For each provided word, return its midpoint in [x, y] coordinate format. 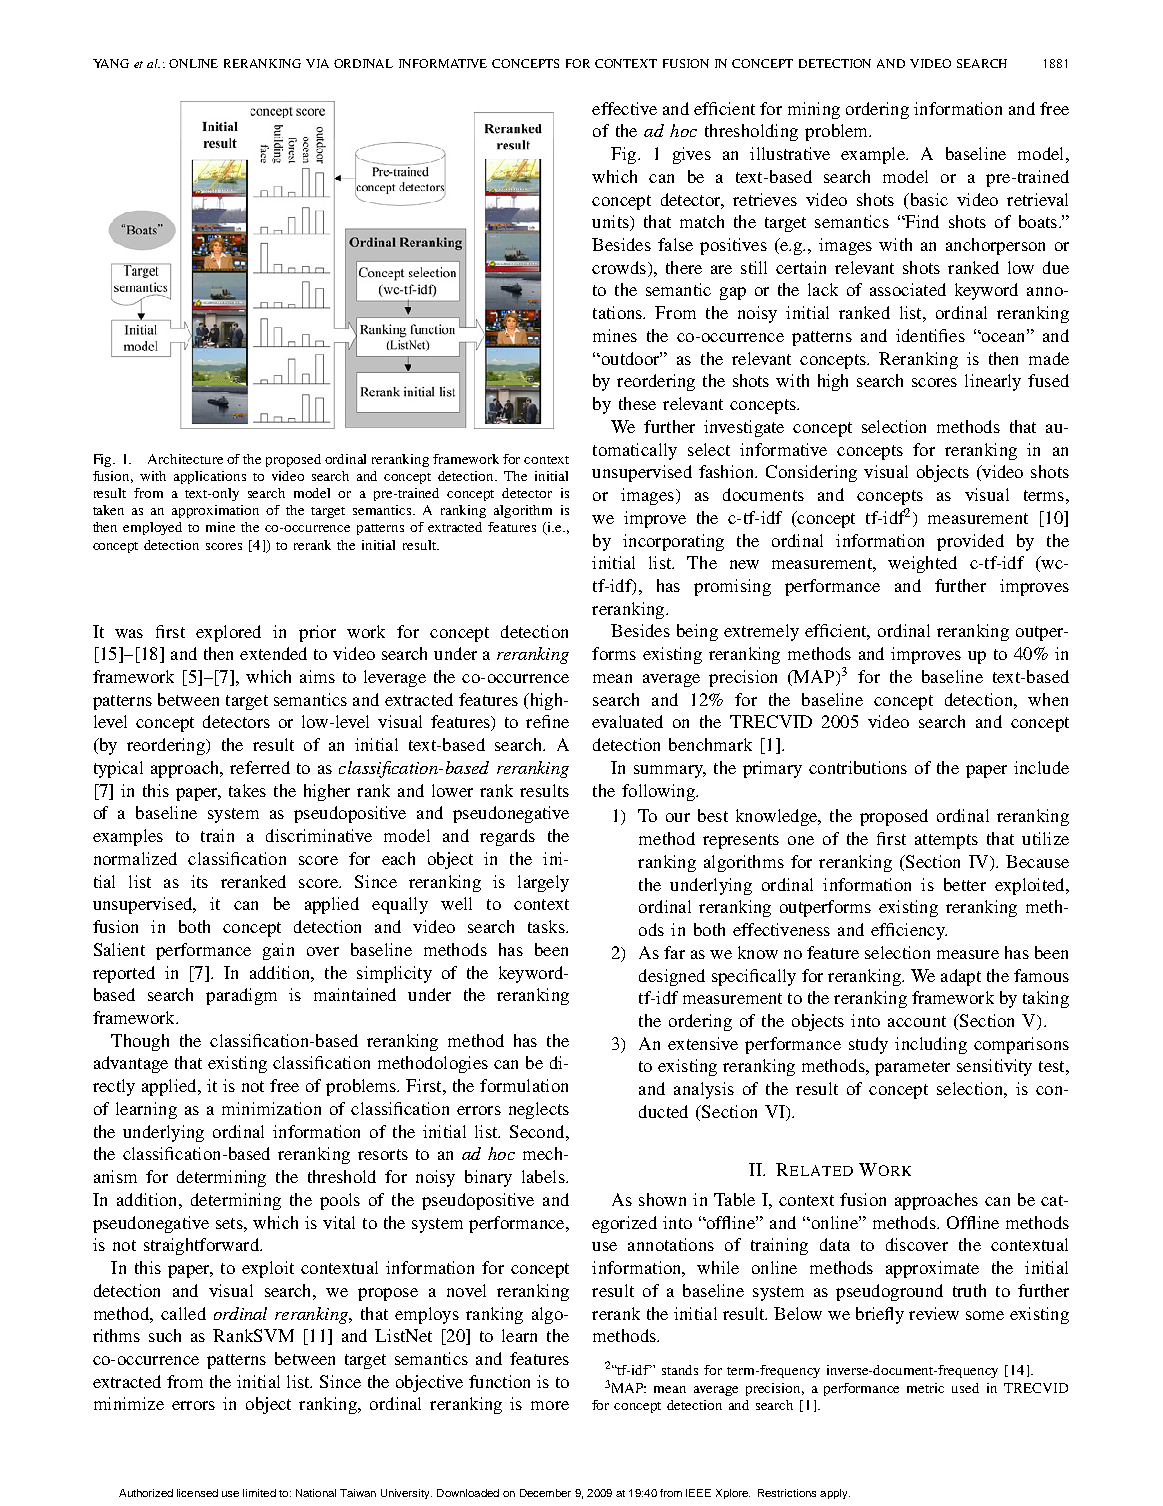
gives [692, 155]
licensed [197, 1493]
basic [927, 199]
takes [247, 790]
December [545, 1493]
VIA [317, 63]
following [659, 792]
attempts [946, 841]
